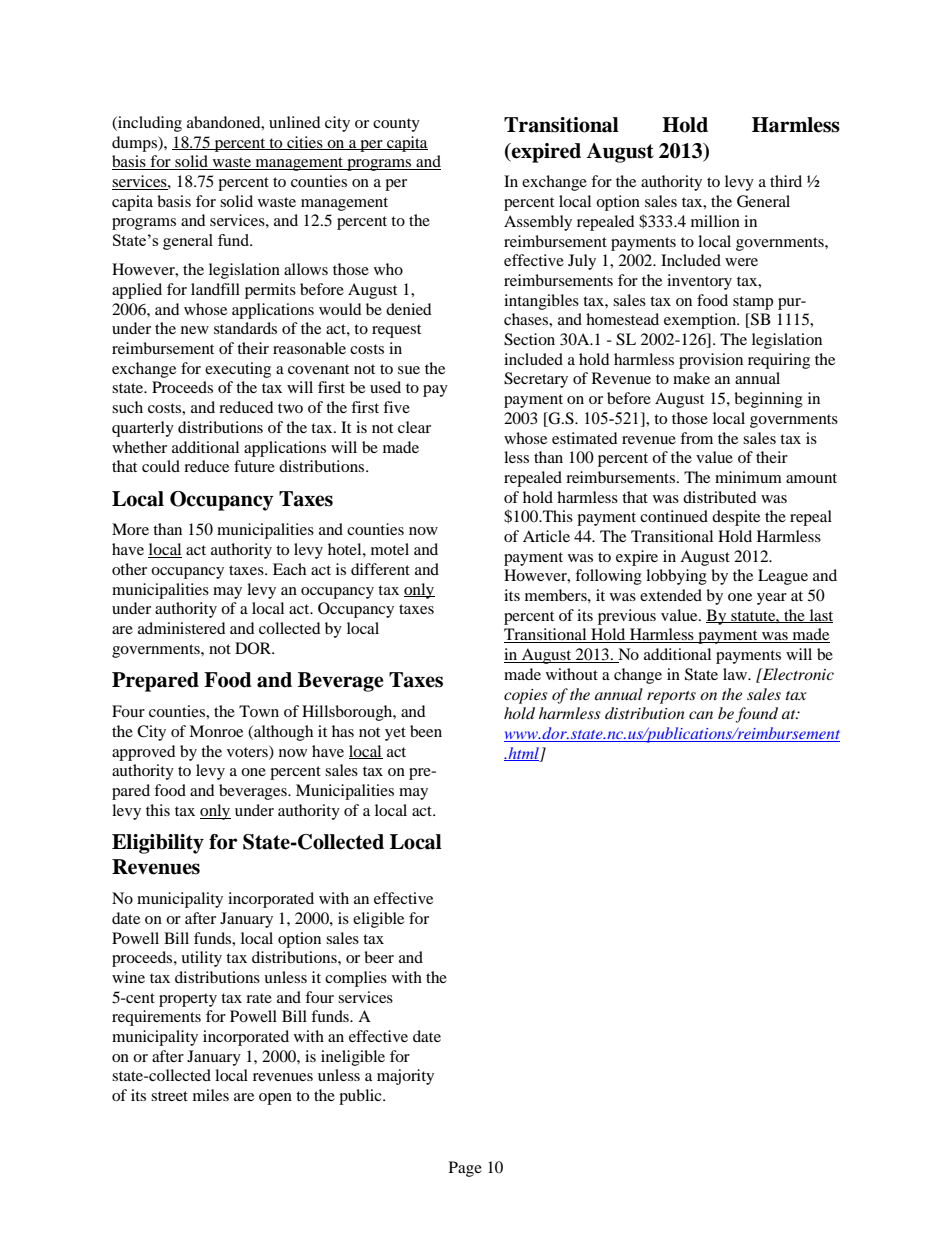 Image resolution: width=952 pixels, height=1233 pixels. Describe the element at coordinates (158, 844) in the screenshot. I see `Eligibility` at that location.
